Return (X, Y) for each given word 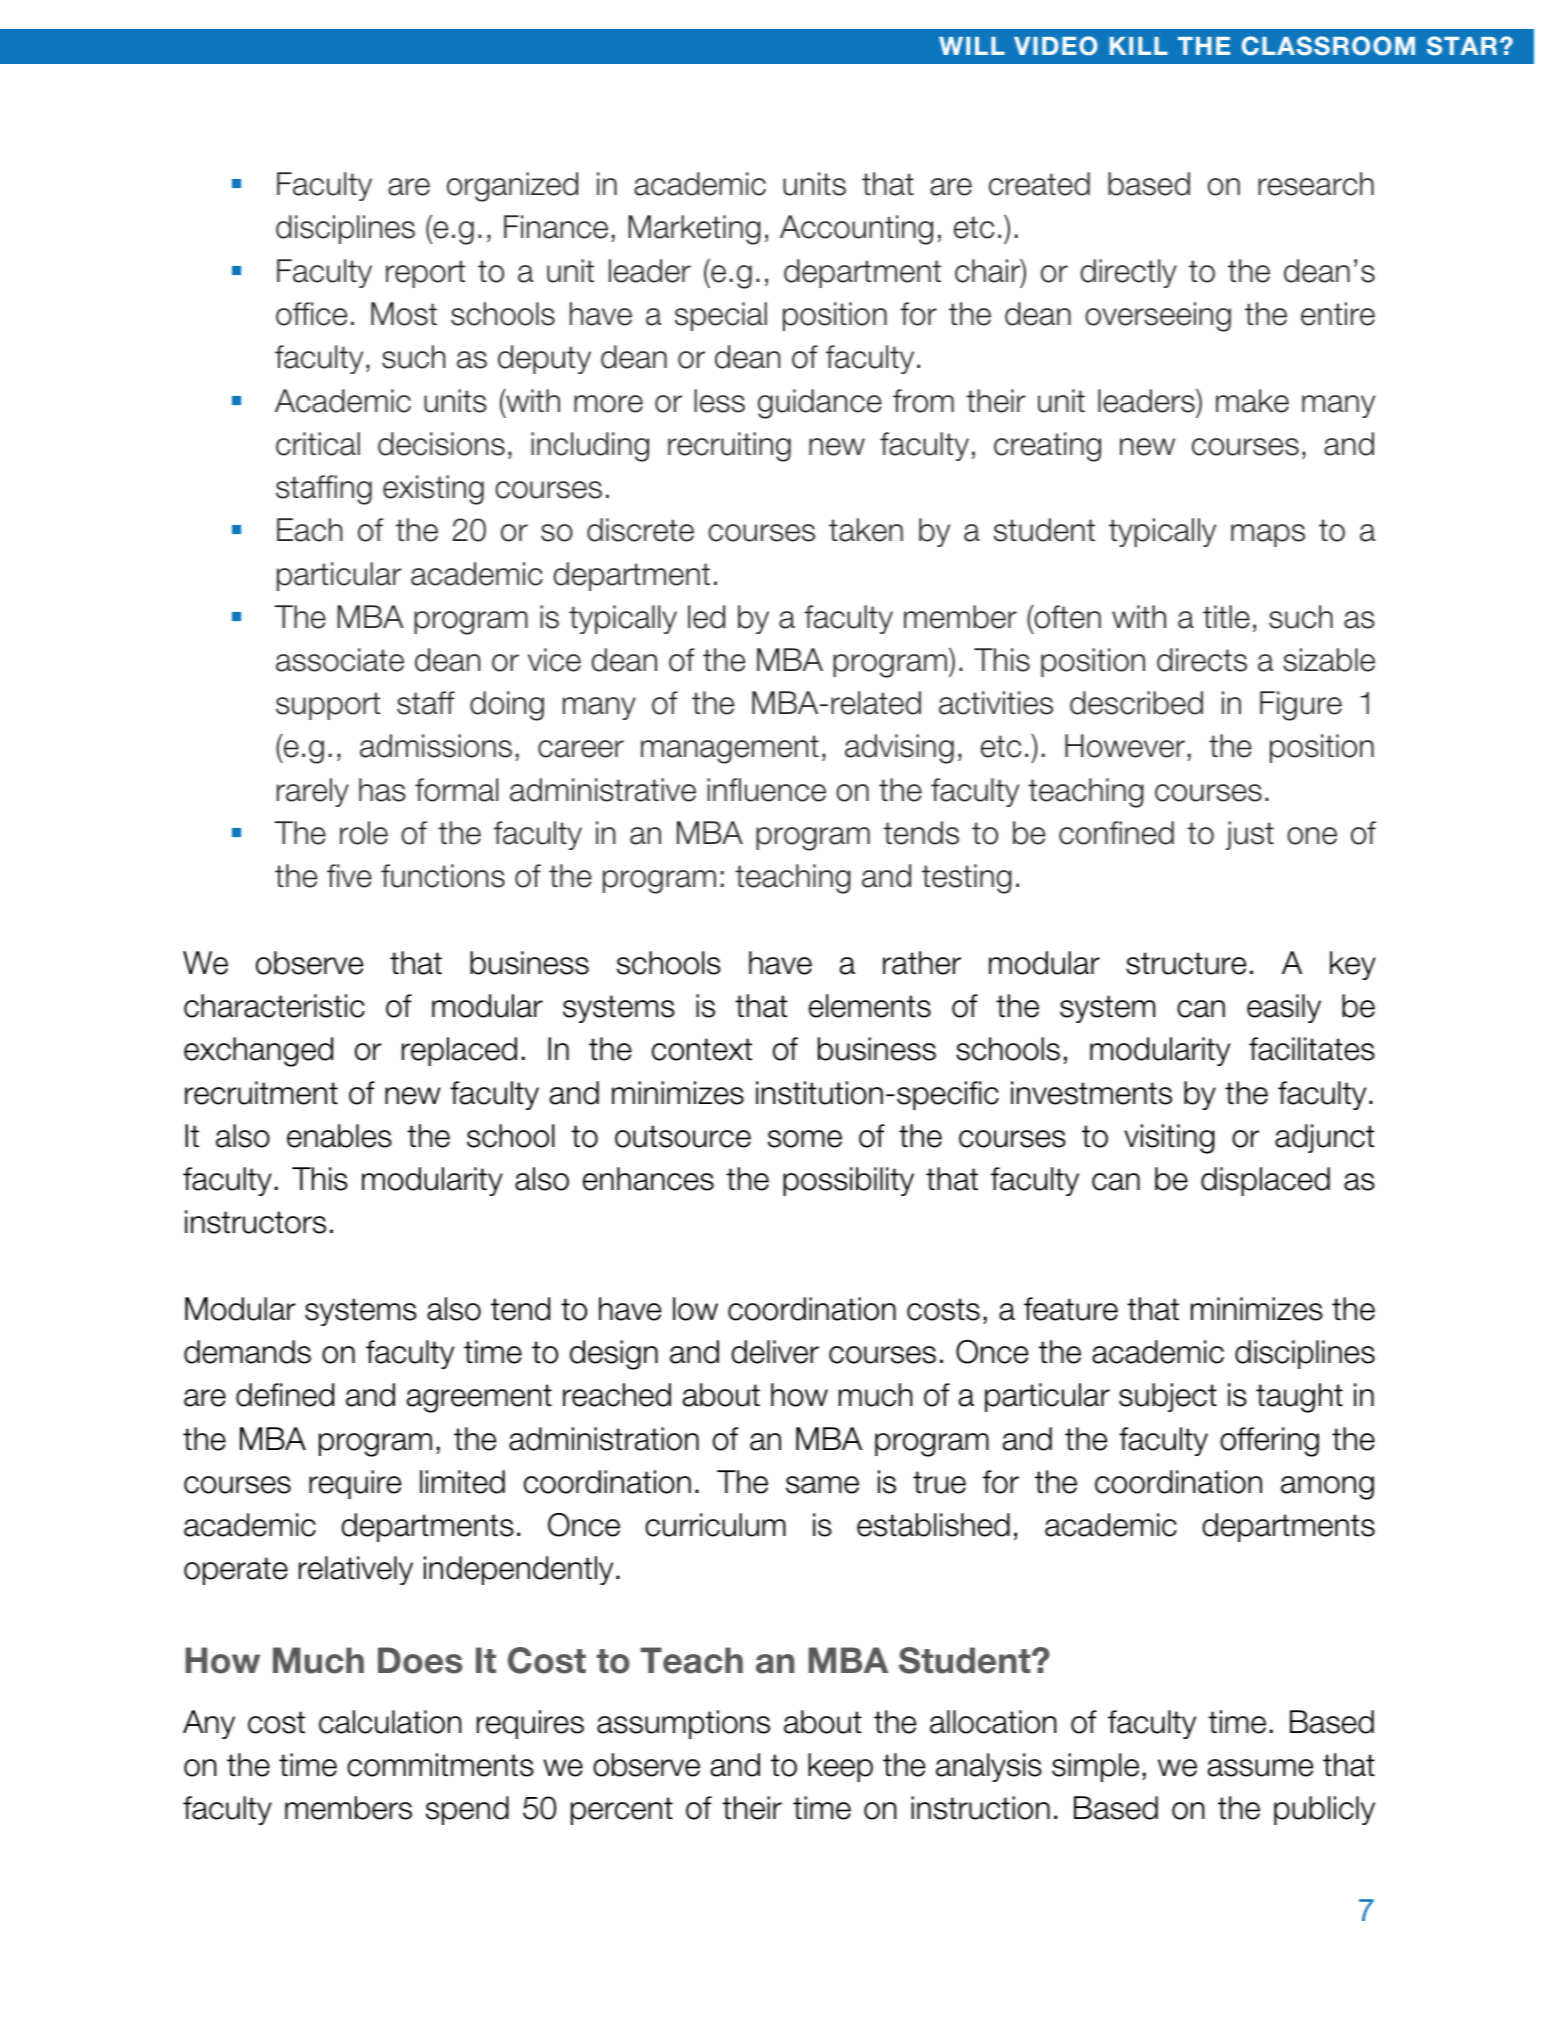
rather (922, 963)
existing (433, 490)
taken (866, 530)
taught (1299, 1398)
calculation (390, 1722)
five (349, 876)
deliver (775, 1352)
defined (285, 1395)
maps (1268, 535)
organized (512, 187)
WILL (972, 46)
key (1353, 965)
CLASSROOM (1328, 46)
